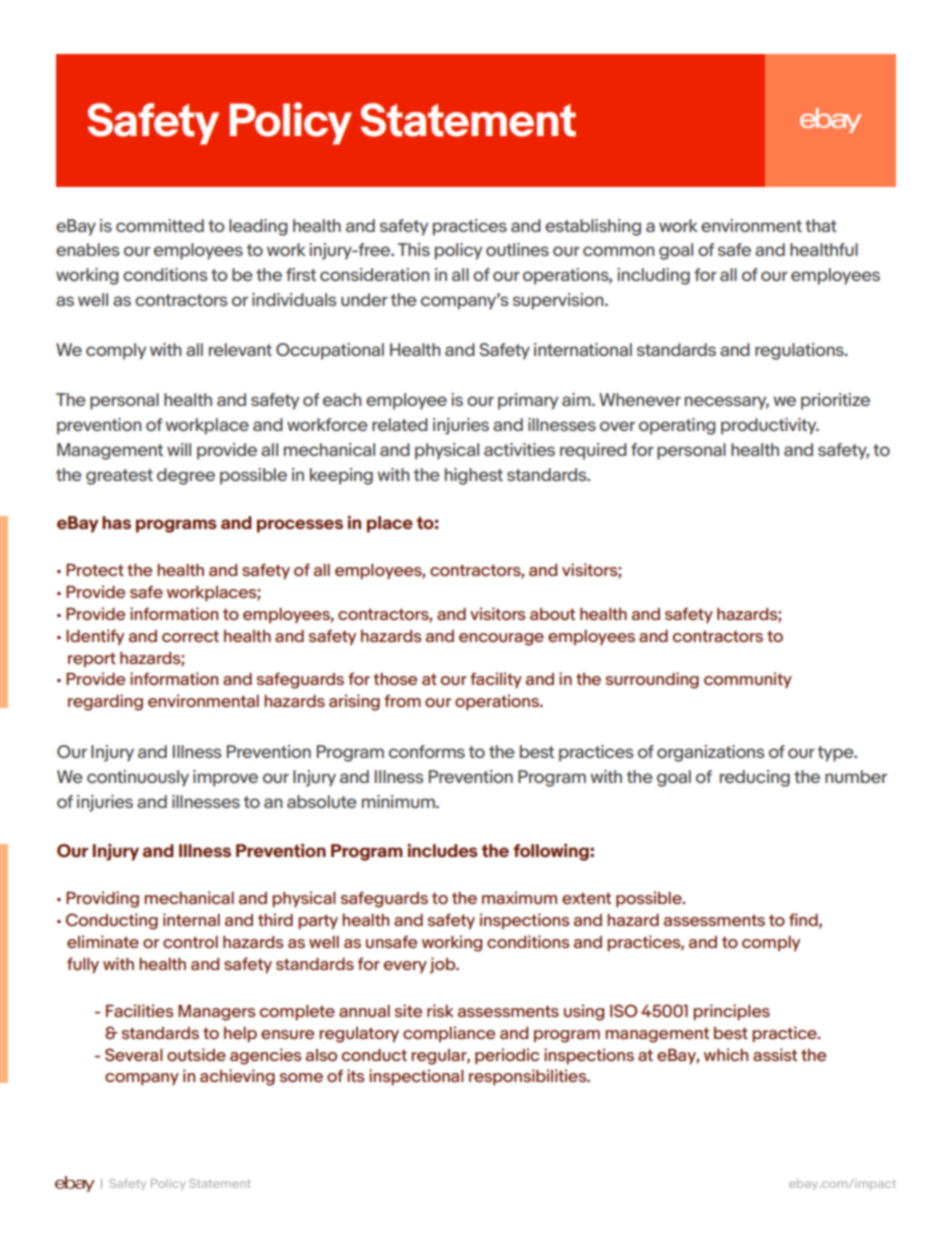  I want to click on outlines, so click(517, 249).
